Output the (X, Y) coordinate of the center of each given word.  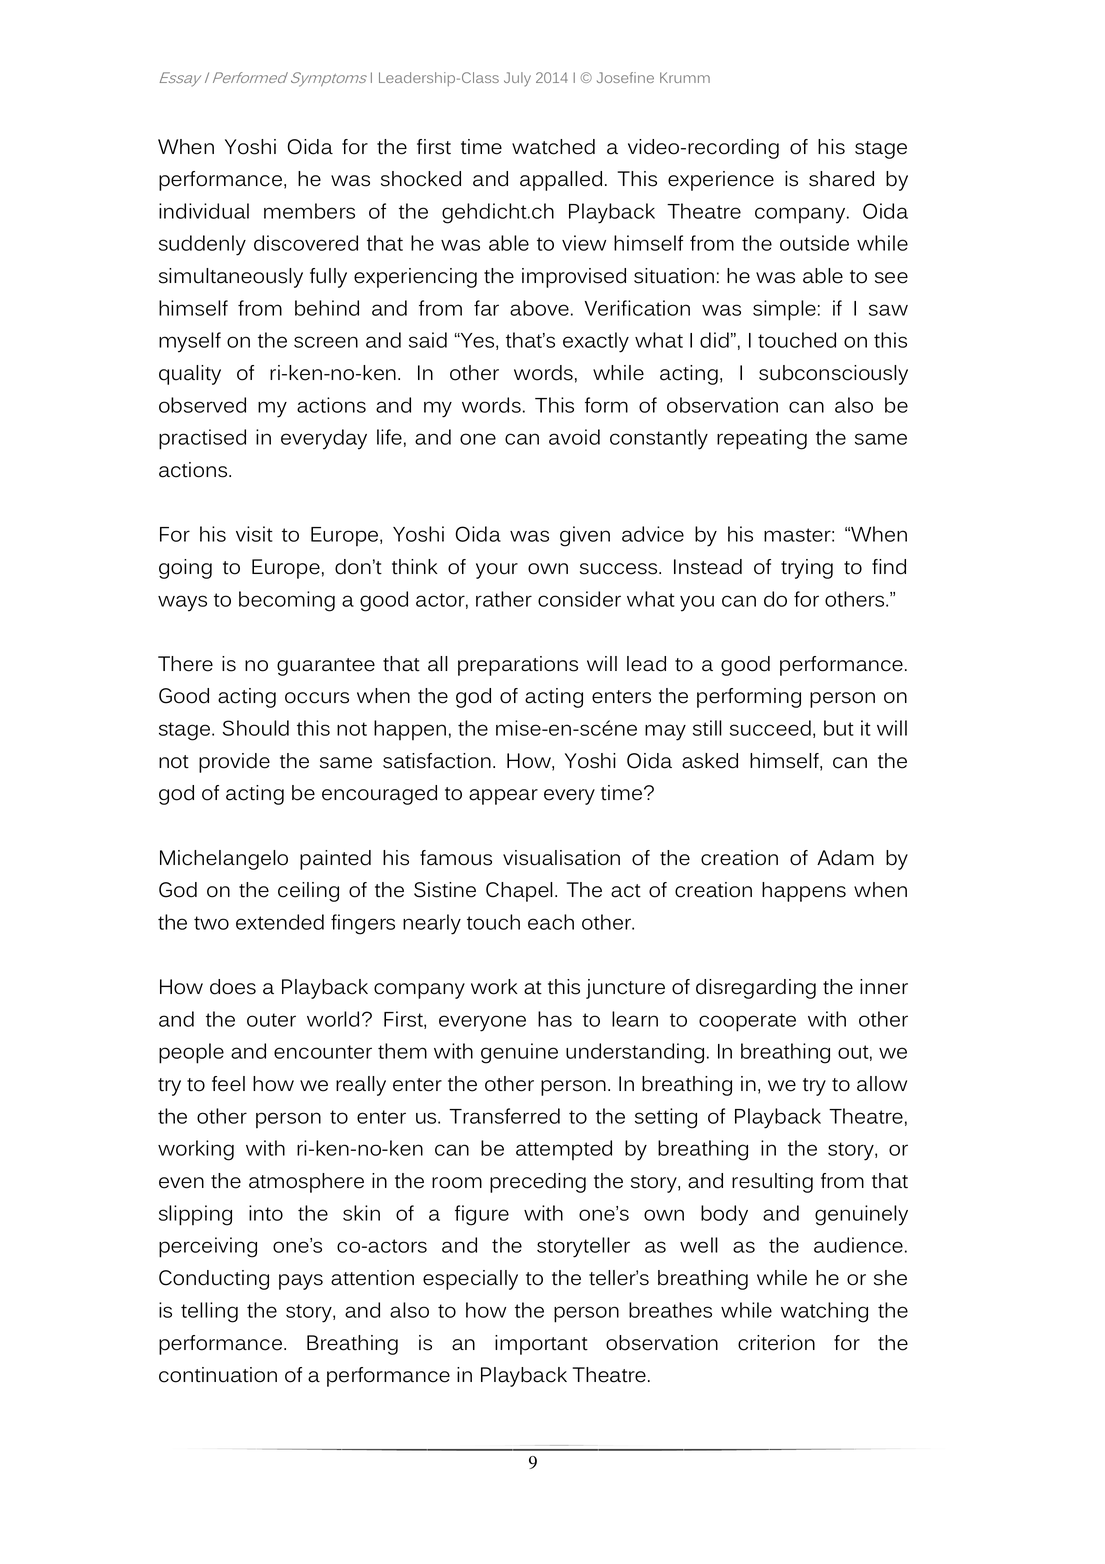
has (555, 1019)
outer (271, 1020)
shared (841, 179)
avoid (574, 437)
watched (553, 147)
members (309, 211)
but (839, 728)
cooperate (747, 1022)
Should (256, 728)
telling (209, 1312)
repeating (762, 439)
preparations (518, 666)
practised (202, 439)
